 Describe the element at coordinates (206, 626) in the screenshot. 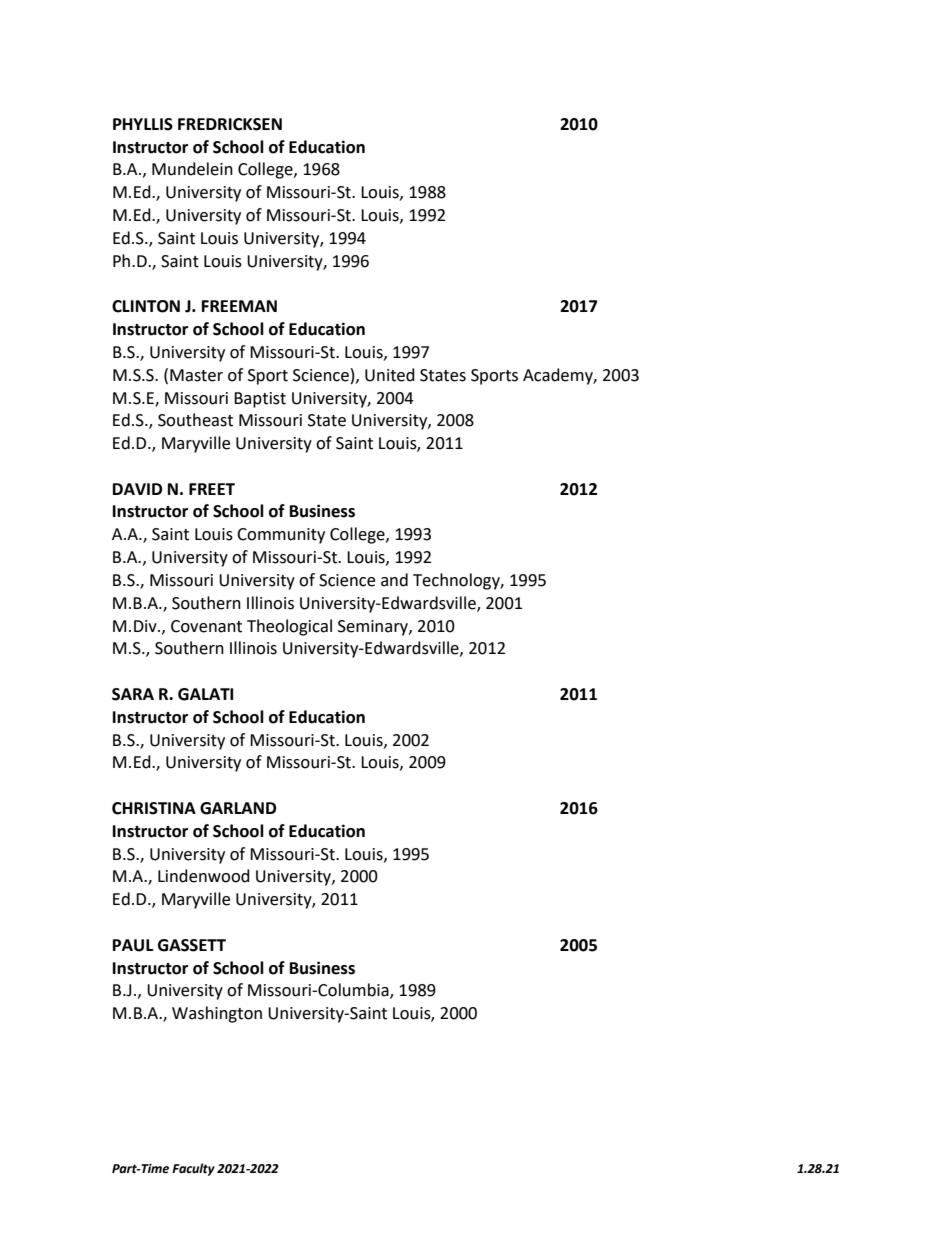

I see `Covenant` at that location.
